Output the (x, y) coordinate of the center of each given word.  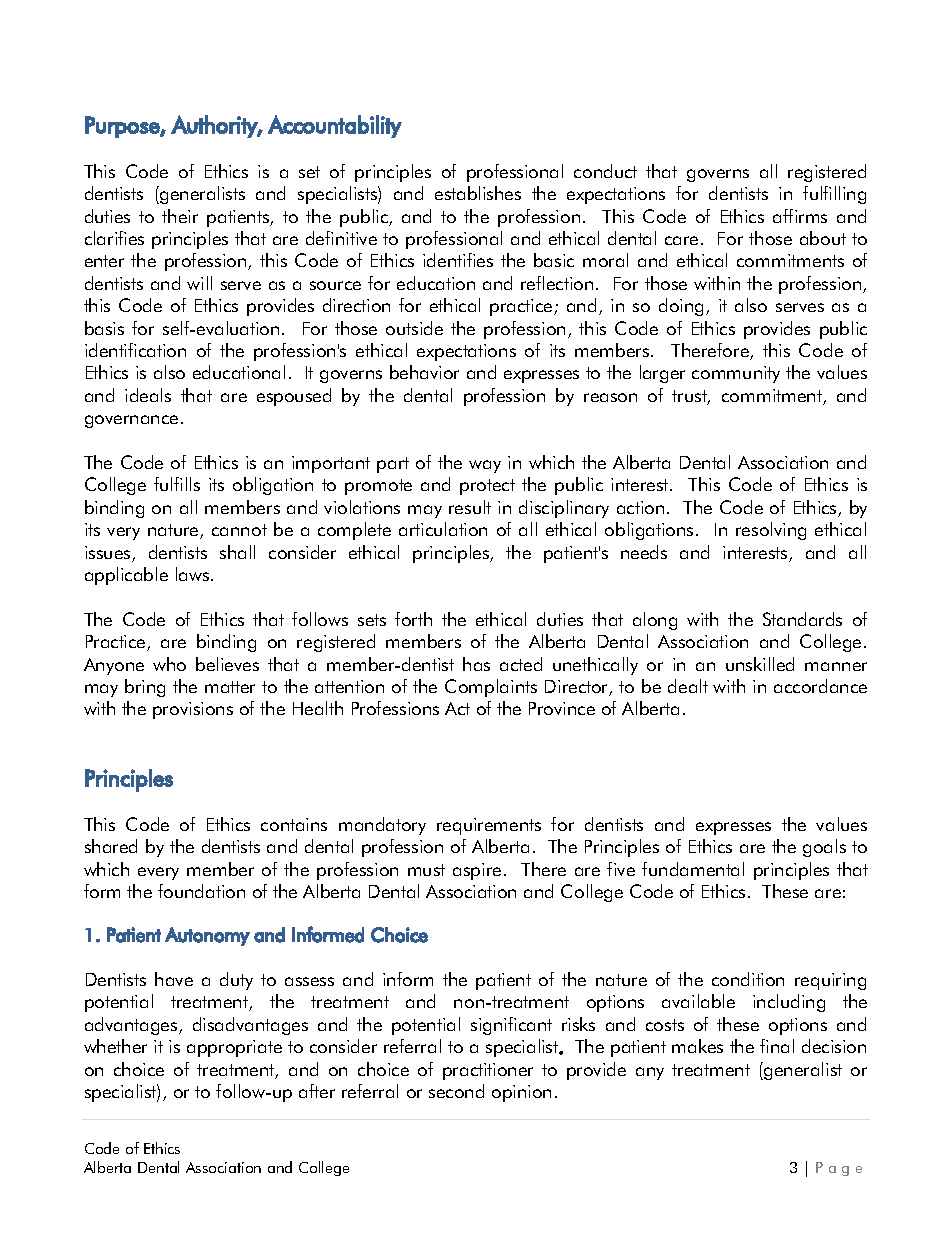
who (169, 664)
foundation (201, 891)
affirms (800, 216)
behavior (424, 372)
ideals (148, 395)
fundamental (693, 869)
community (736, 374)
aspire (477, 871)
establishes (478, 193)
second (456, 1091)
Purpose (123, 127)
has (476, 664)
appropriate (234, 1048)
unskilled (760, 664)
